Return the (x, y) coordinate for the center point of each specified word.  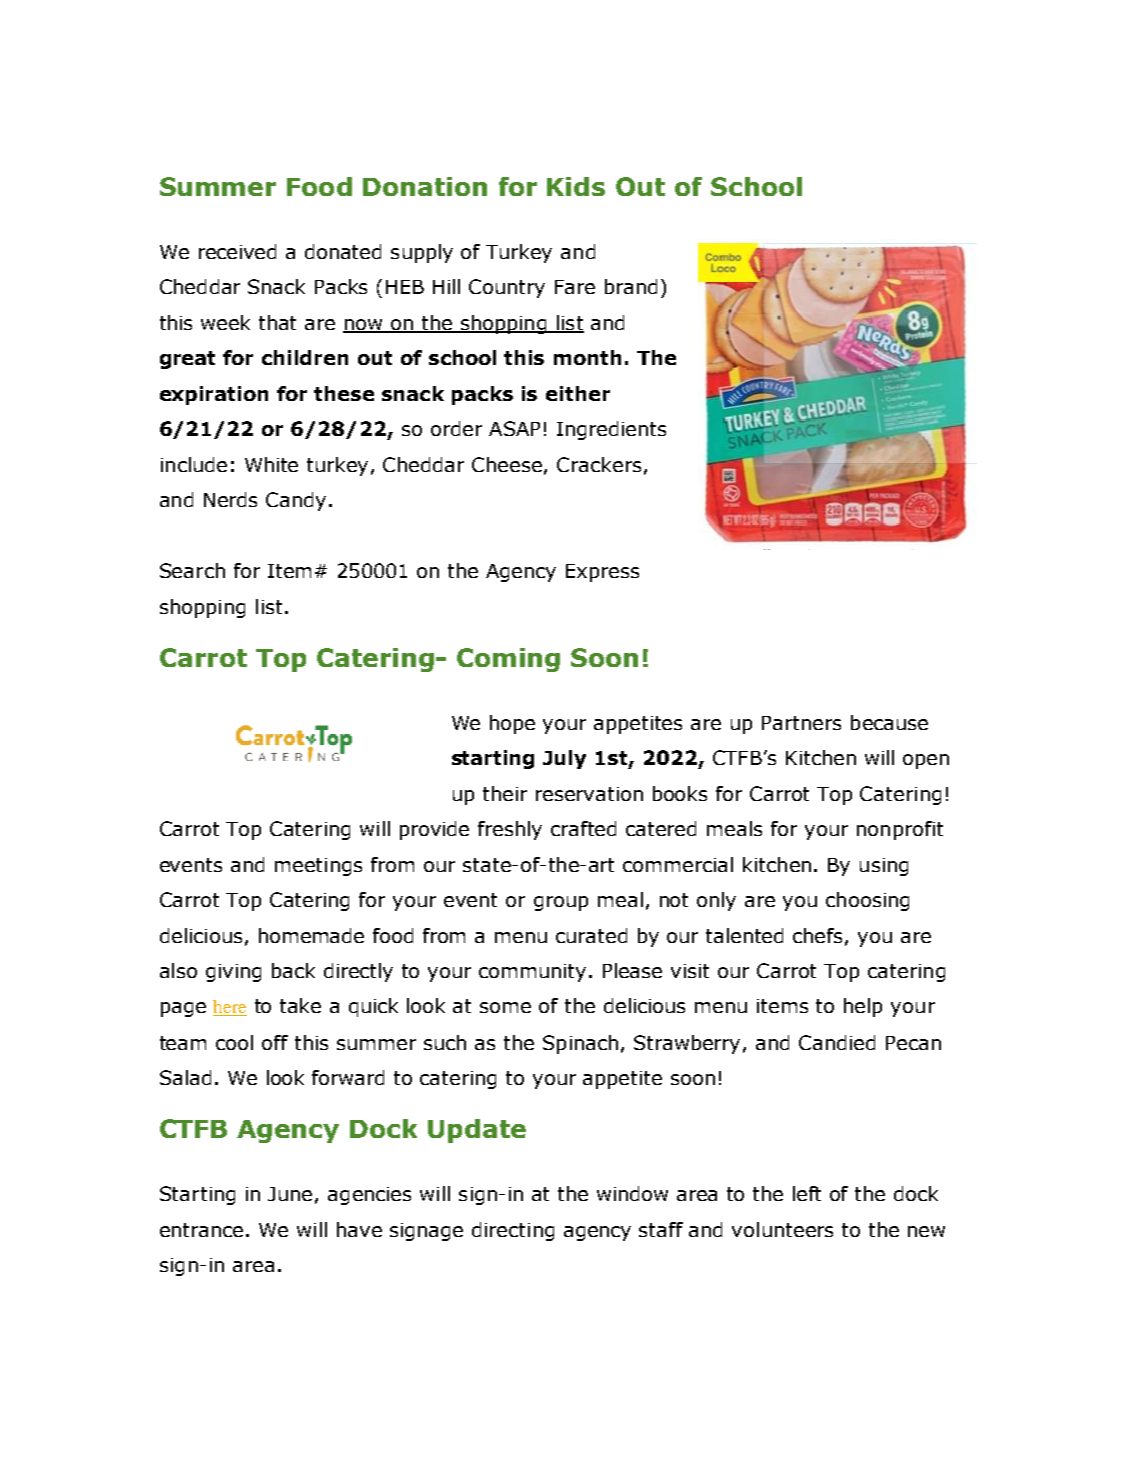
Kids (576, 186)
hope (512, 724)
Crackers (599, 464)
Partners (801, 723)
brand (631, 286)
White (271, 464)
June (290, 1194)
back (293, 970)
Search (192, 570)
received (237, 251)
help (863, 1007)
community (534, 973)
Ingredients (611, 430)
